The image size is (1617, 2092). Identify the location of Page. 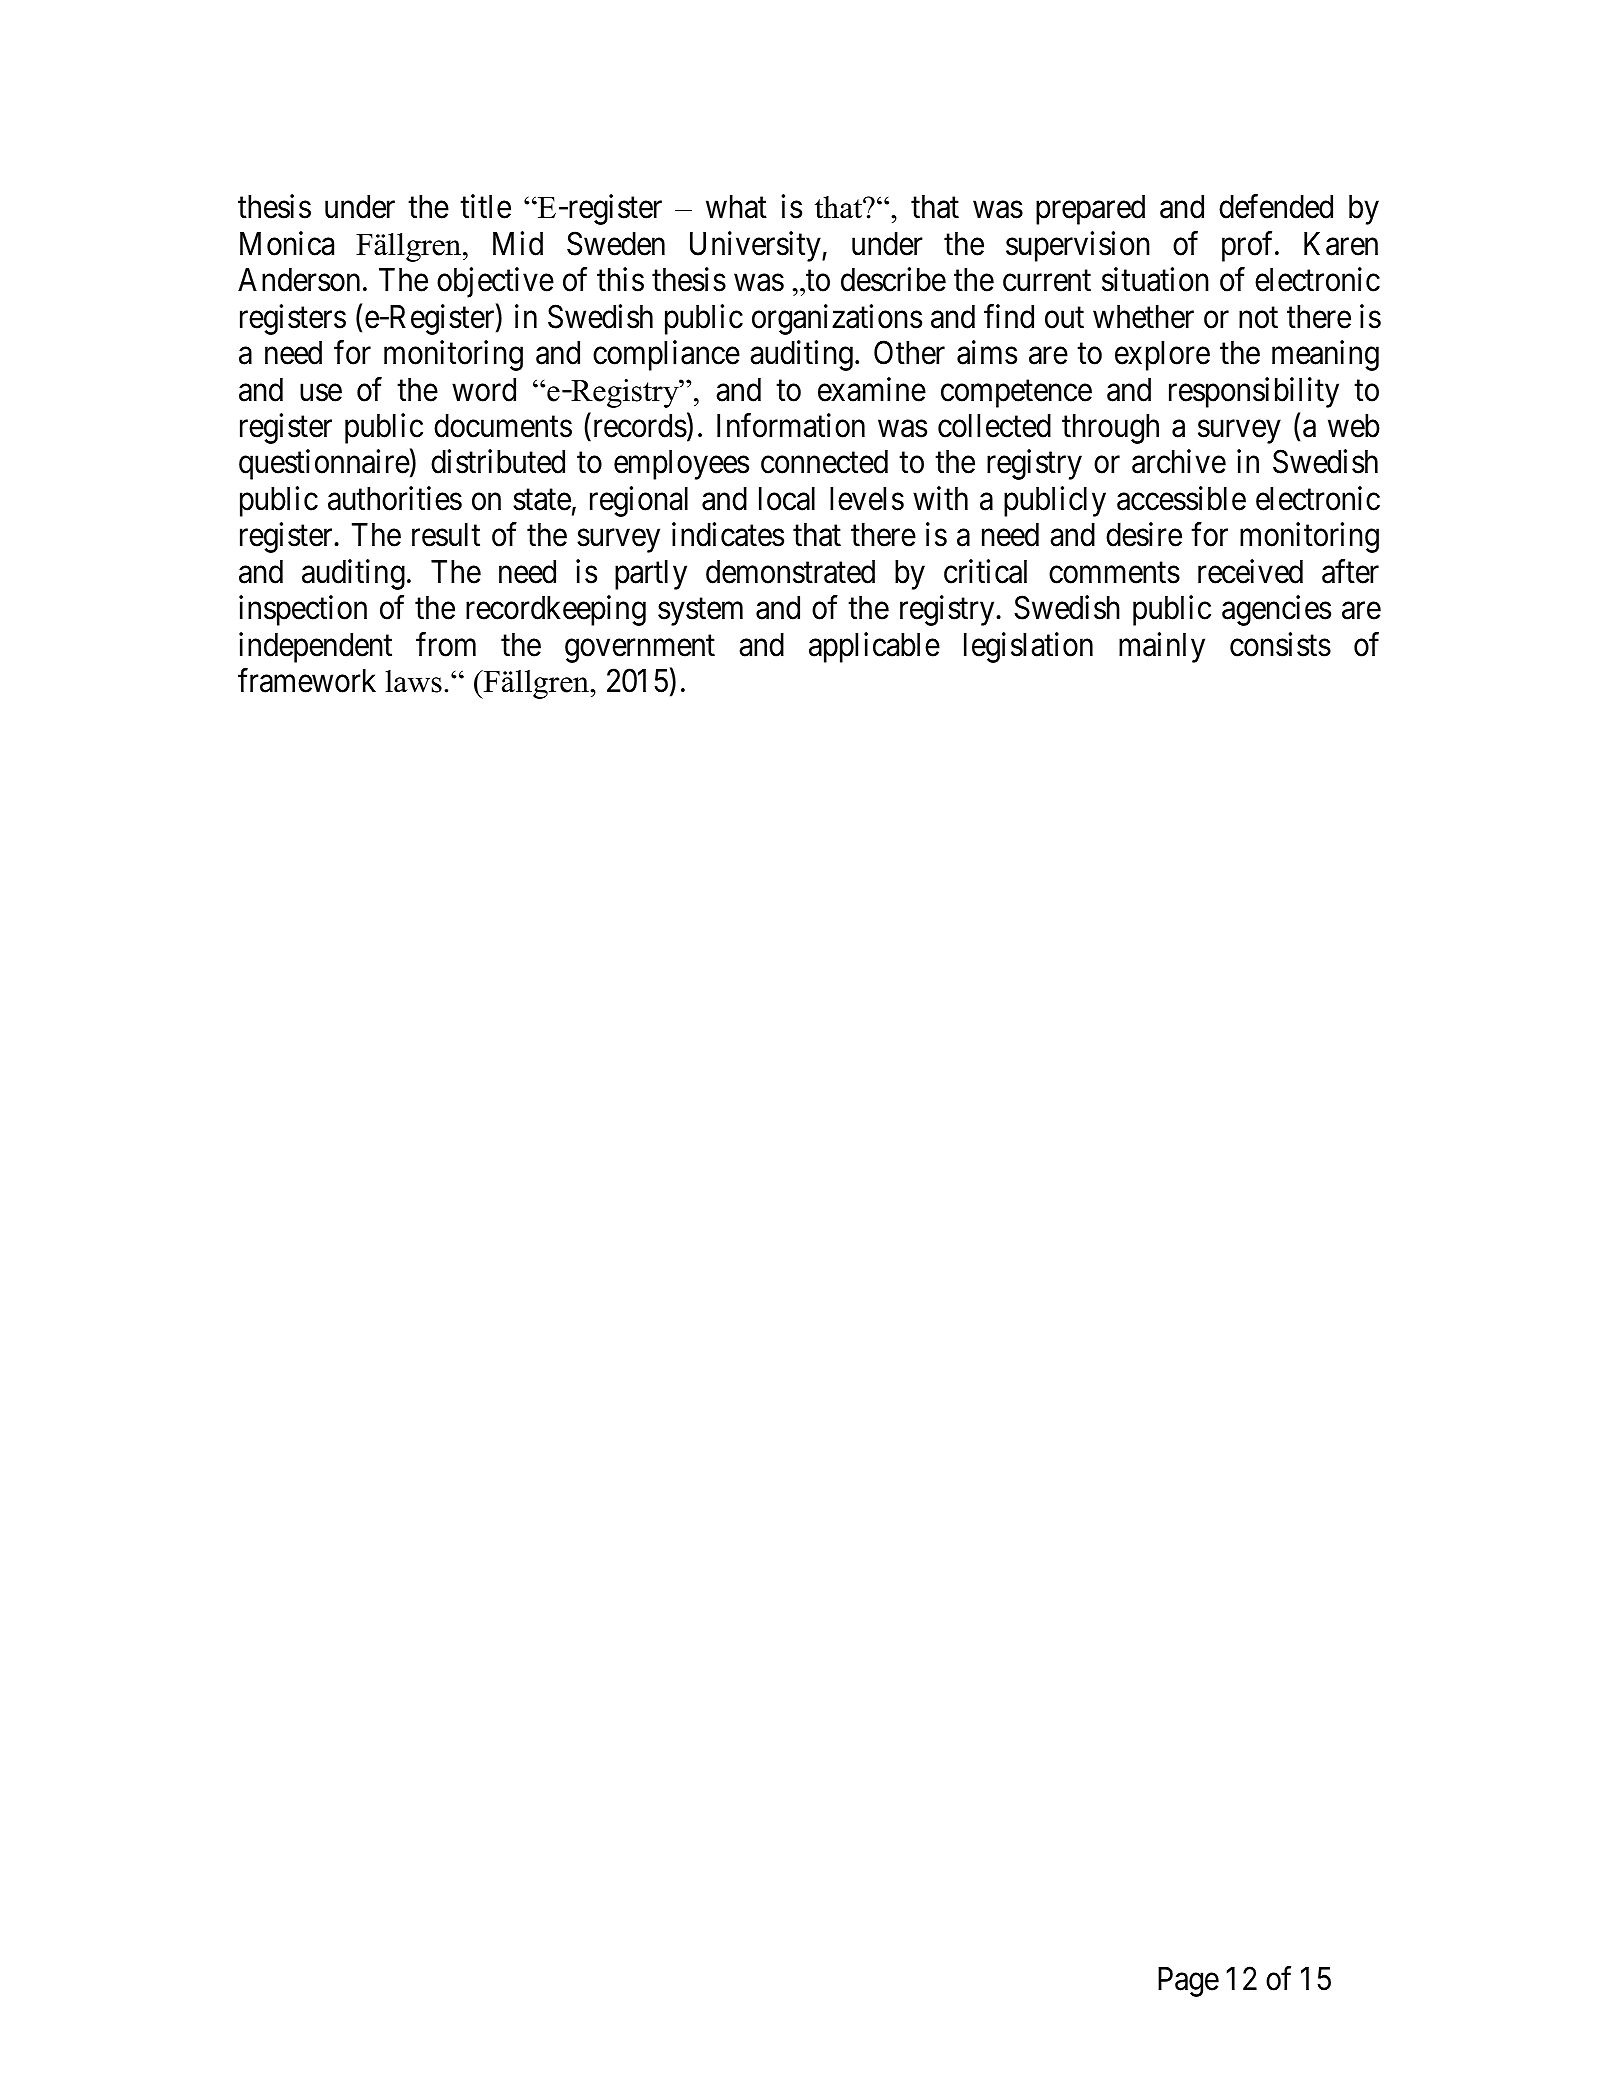
(1188, 1982).
